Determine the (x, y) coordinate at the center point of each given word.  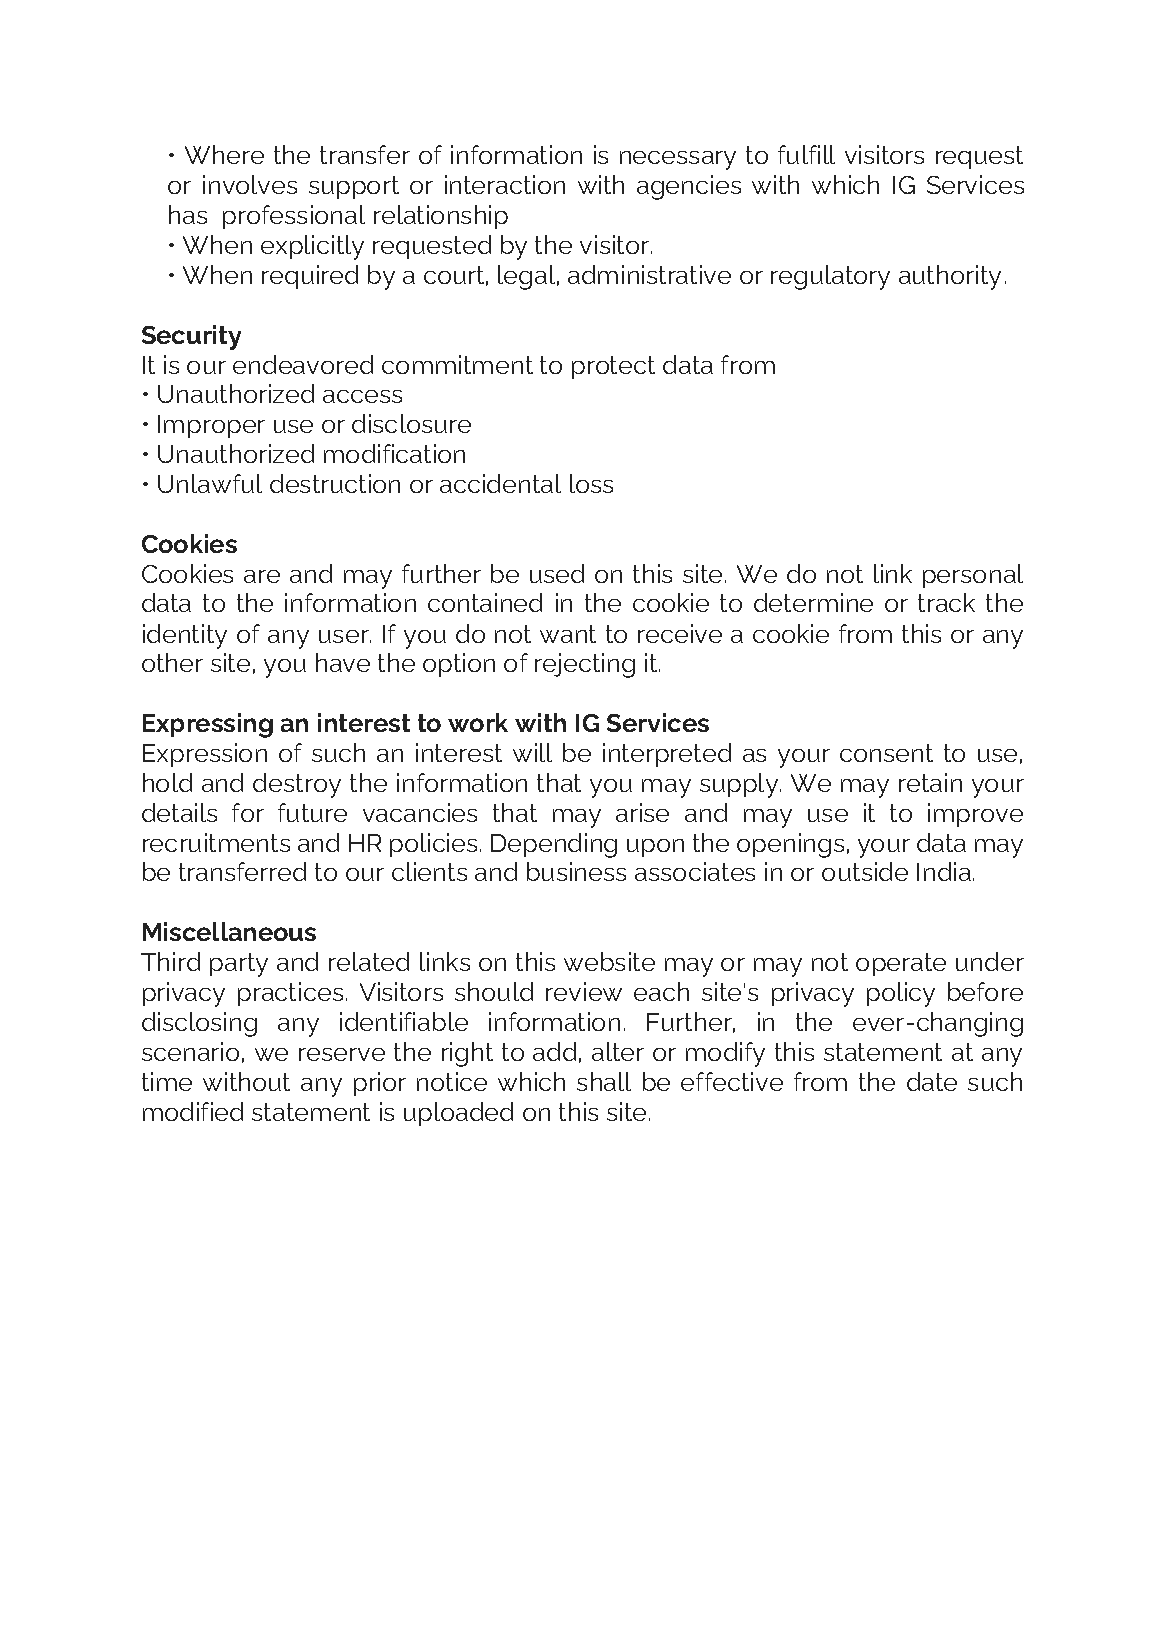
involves (250, 184)
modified (193, 1111)
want (568, 634)
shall (604, 1081)
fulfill (806, 154)
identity (185, 636)
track (946, 602)
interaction (505, 184)
